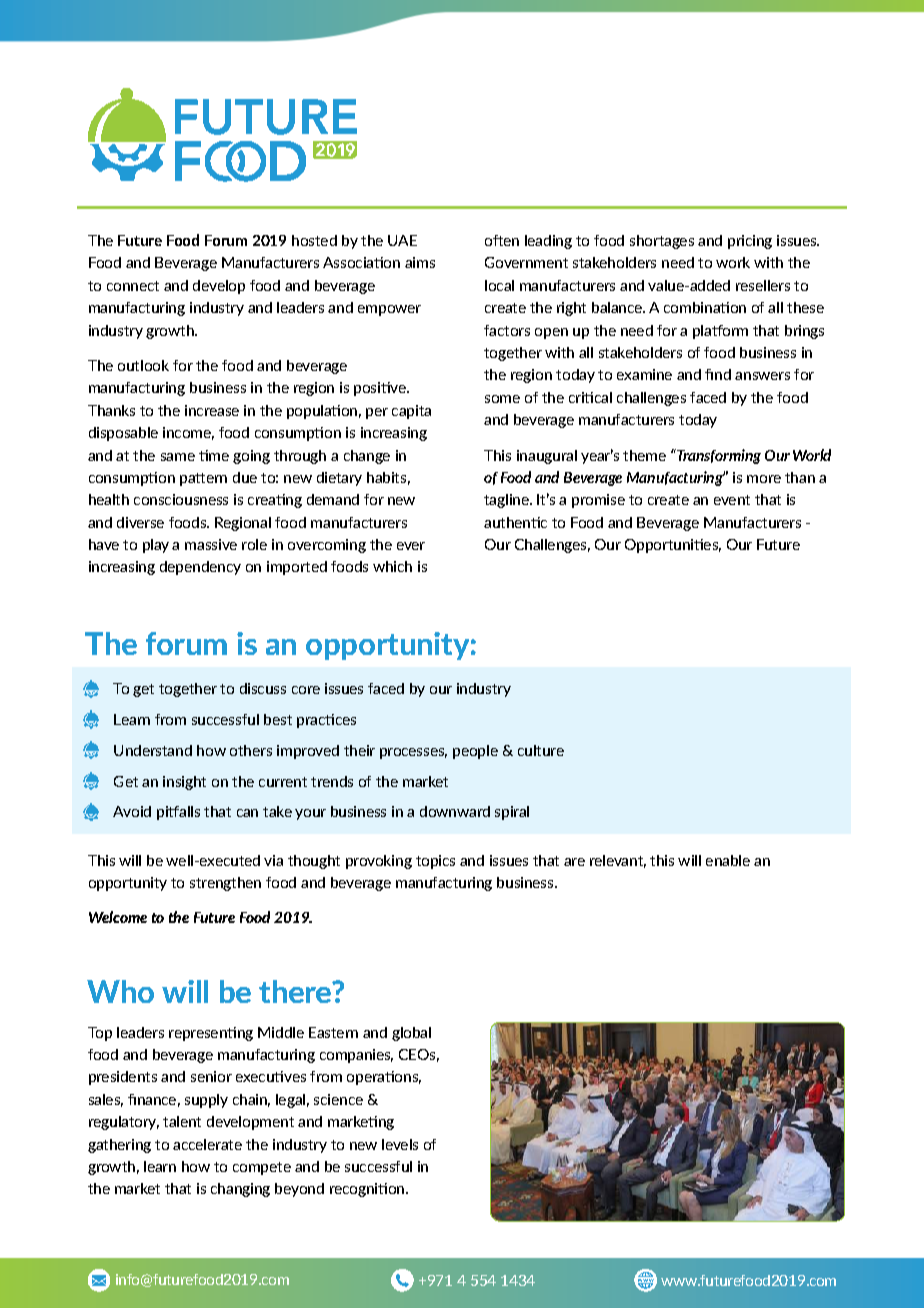  Describe the element at coordinates (541, 750) in the image. I see `culture` at that location.
